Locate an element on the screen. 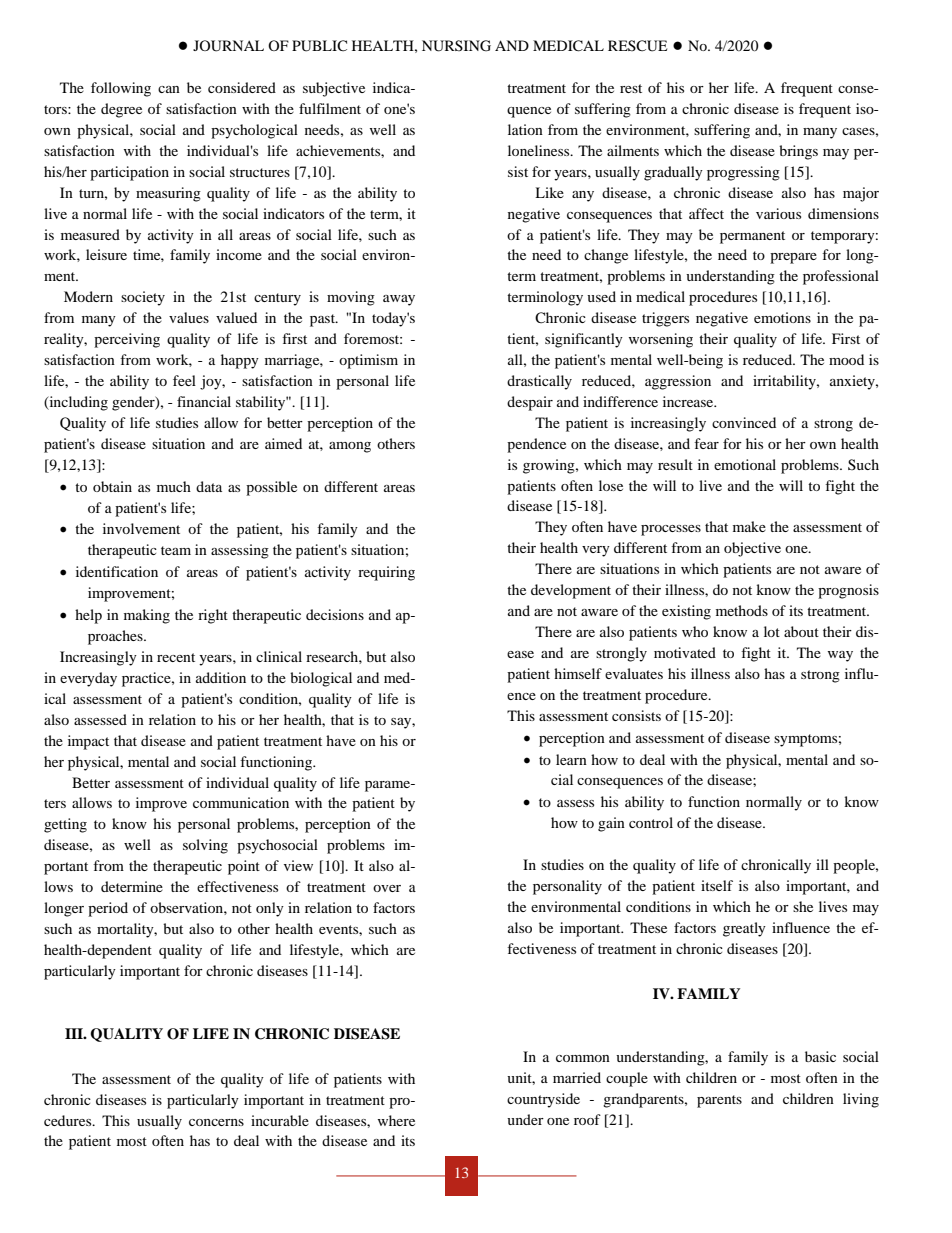 The image size is (952, 1233). following is located at coordinates (121, 89).
